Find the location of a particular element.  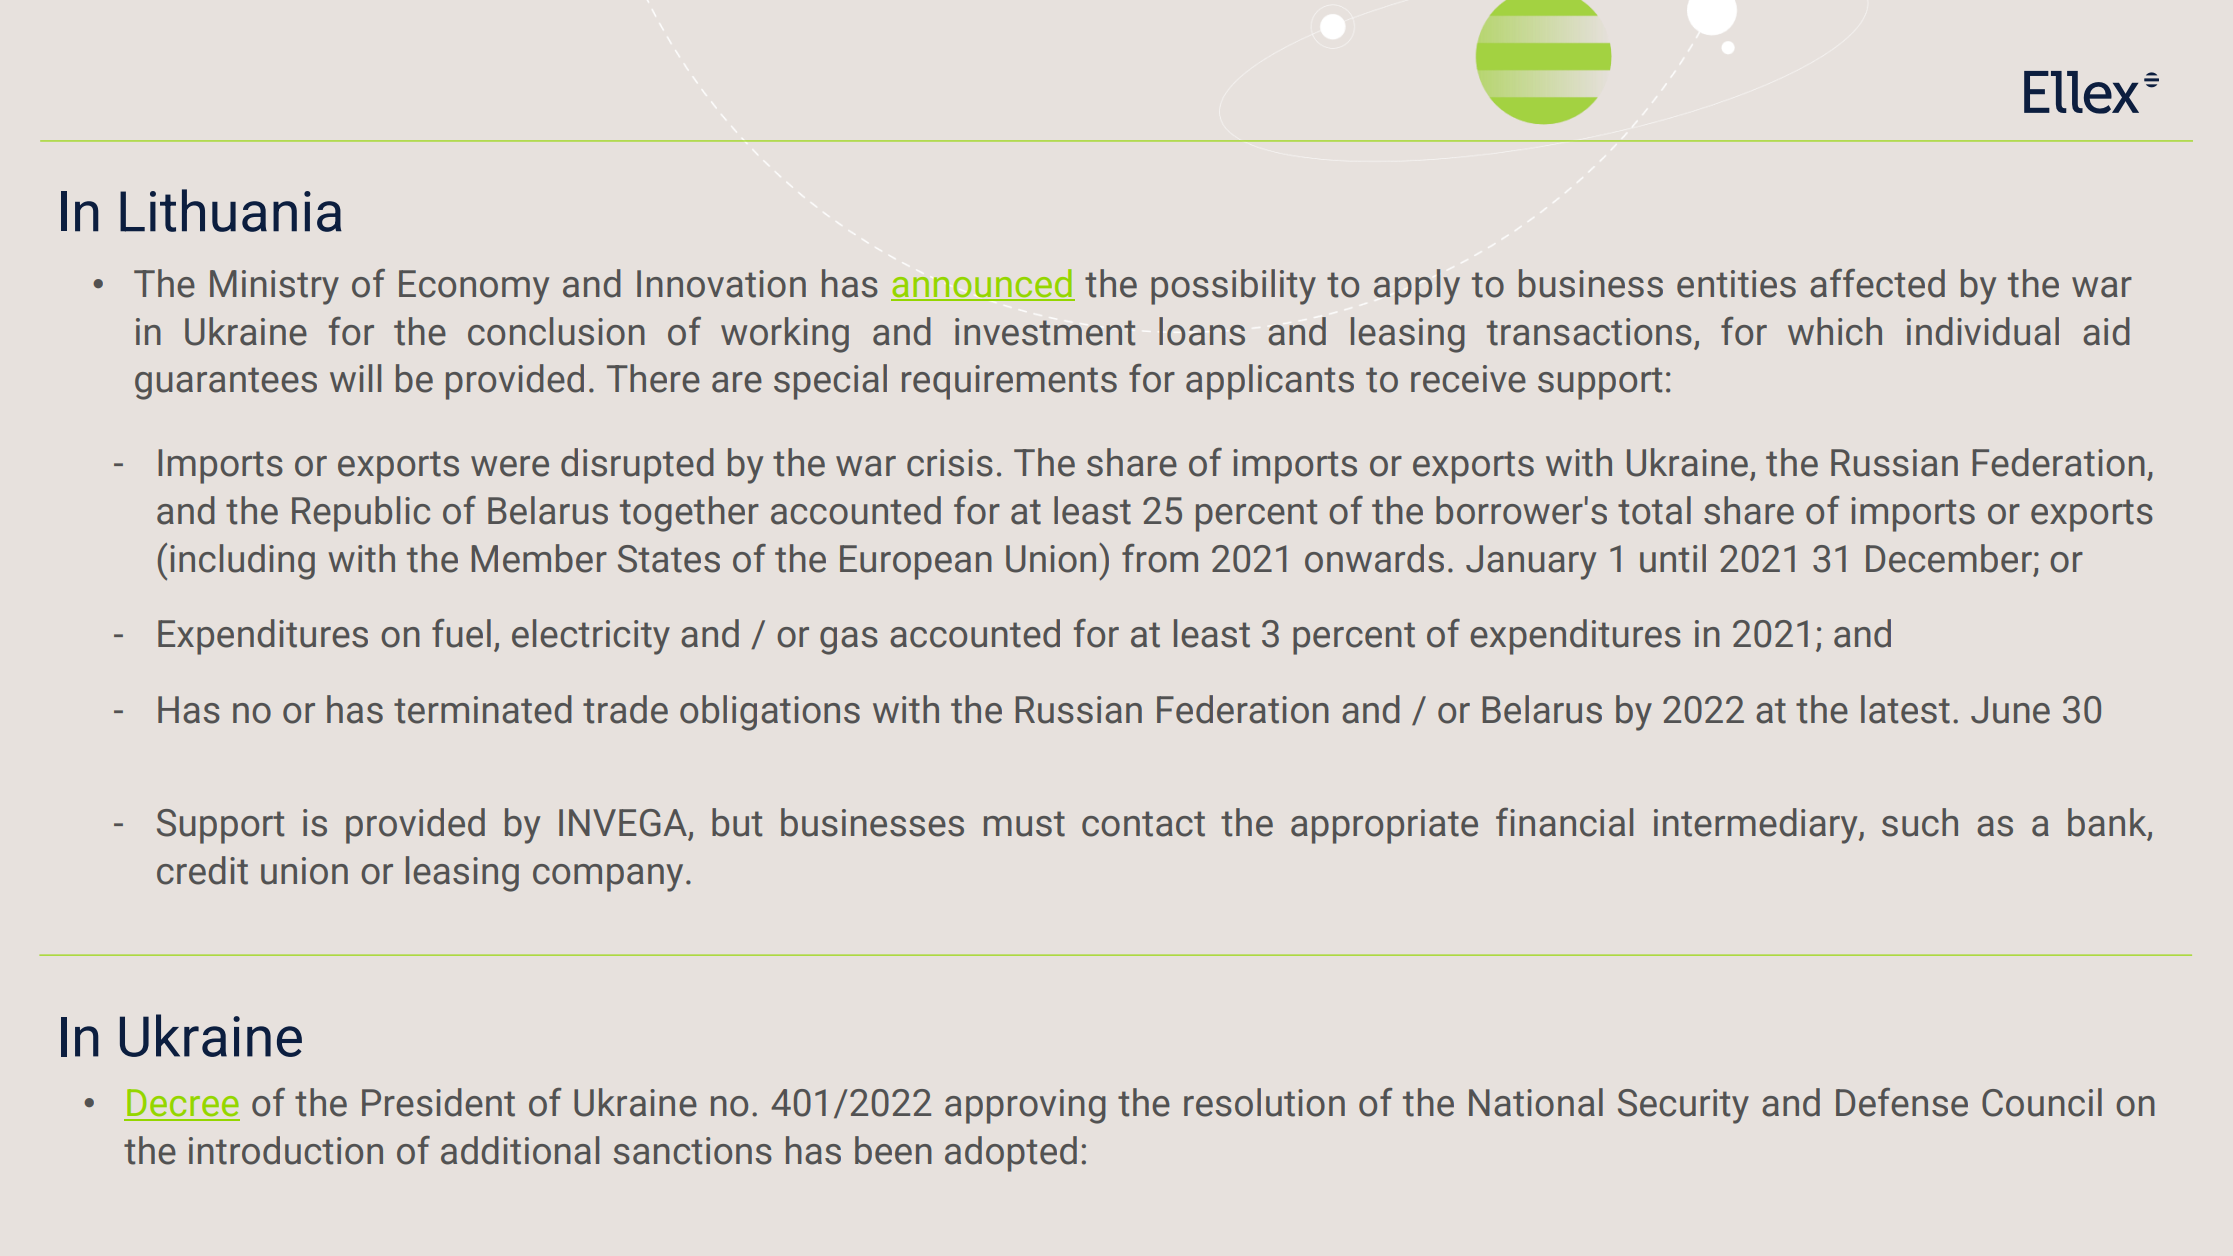

INVEGA is located at coordinates (624, 824).
